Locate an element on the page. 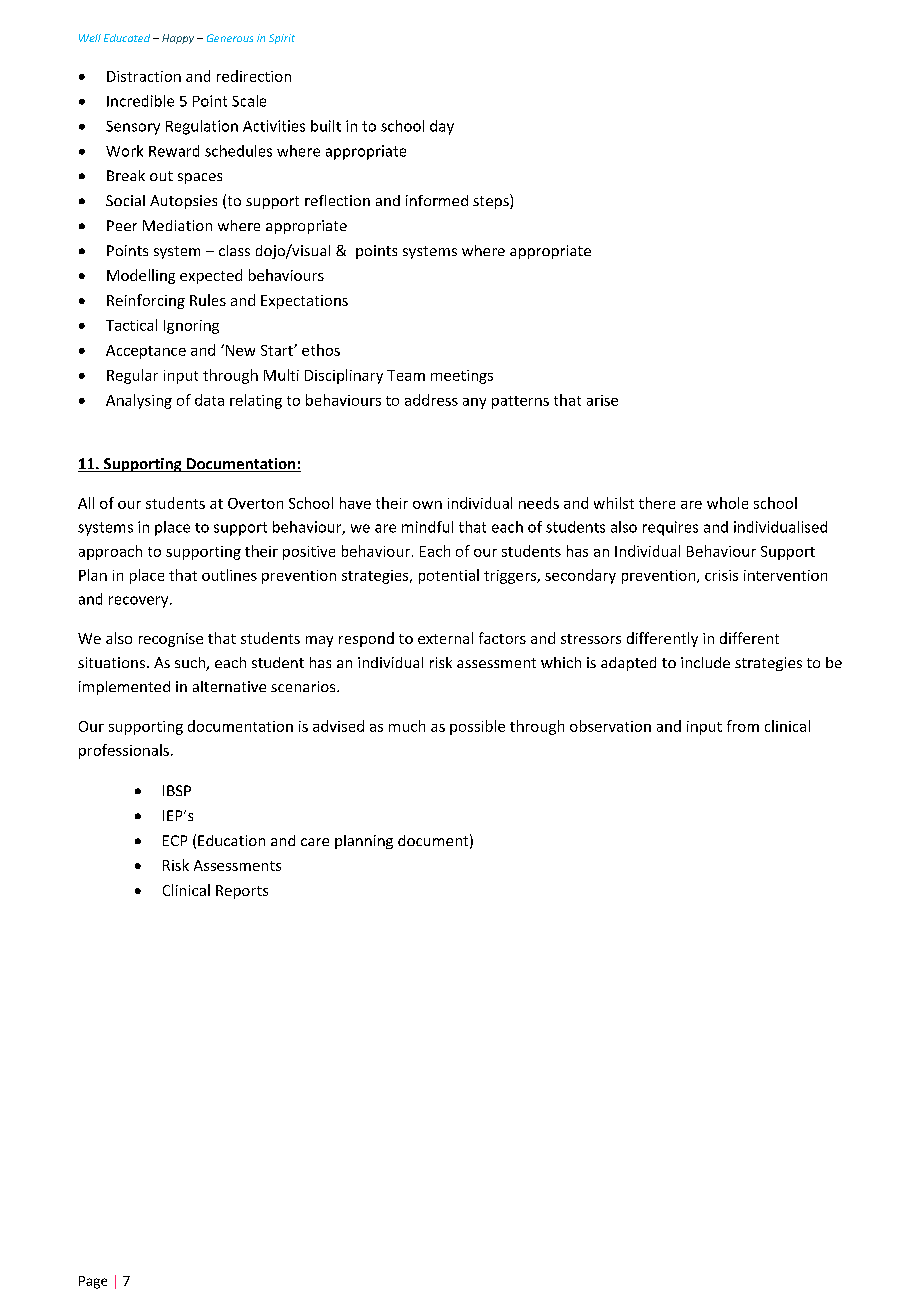  from is located at coordinates (743, 726).
